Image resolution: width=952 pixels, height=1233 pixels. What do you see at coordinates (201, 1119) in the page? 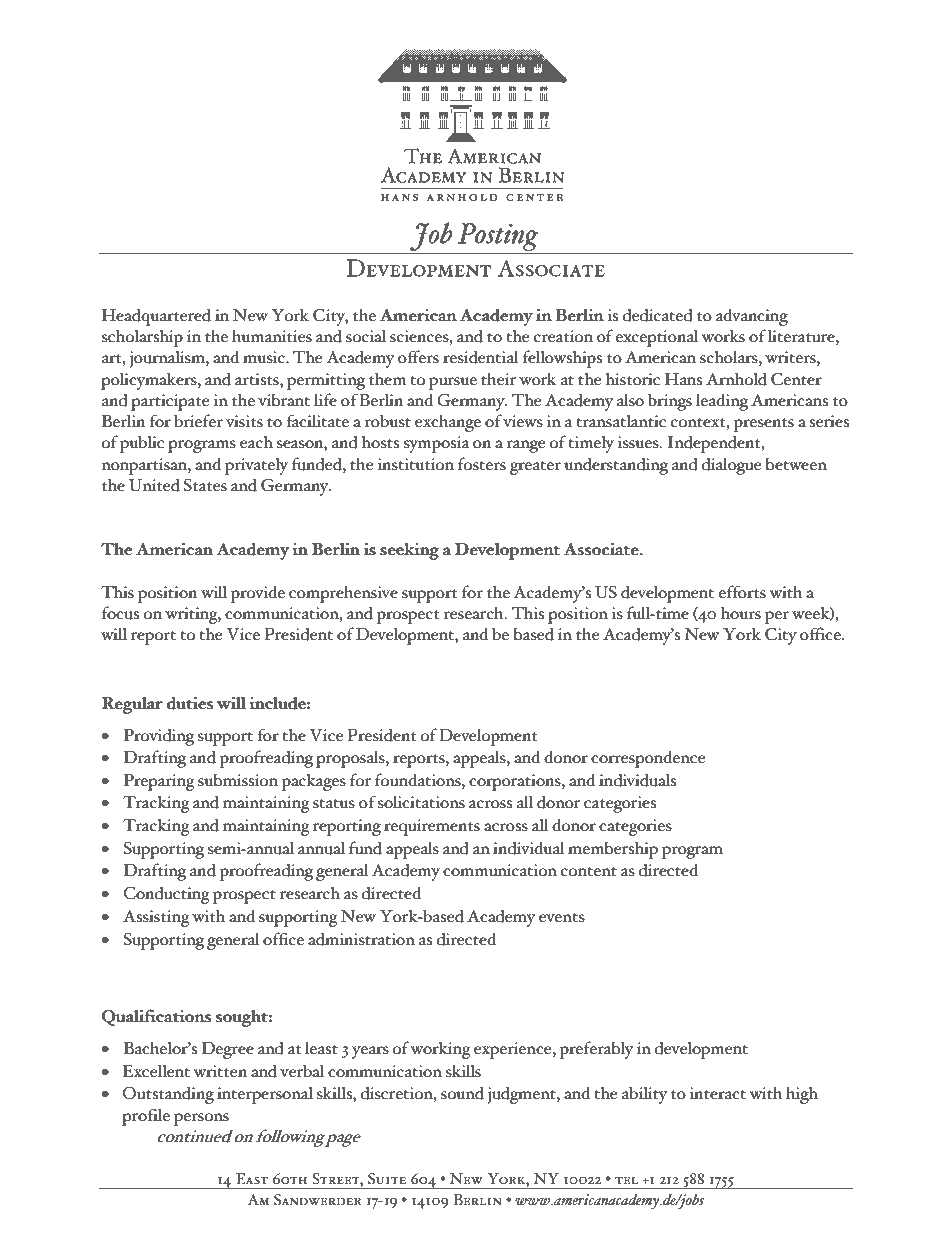
I see `persons` at bounding box center [201, 1119].
